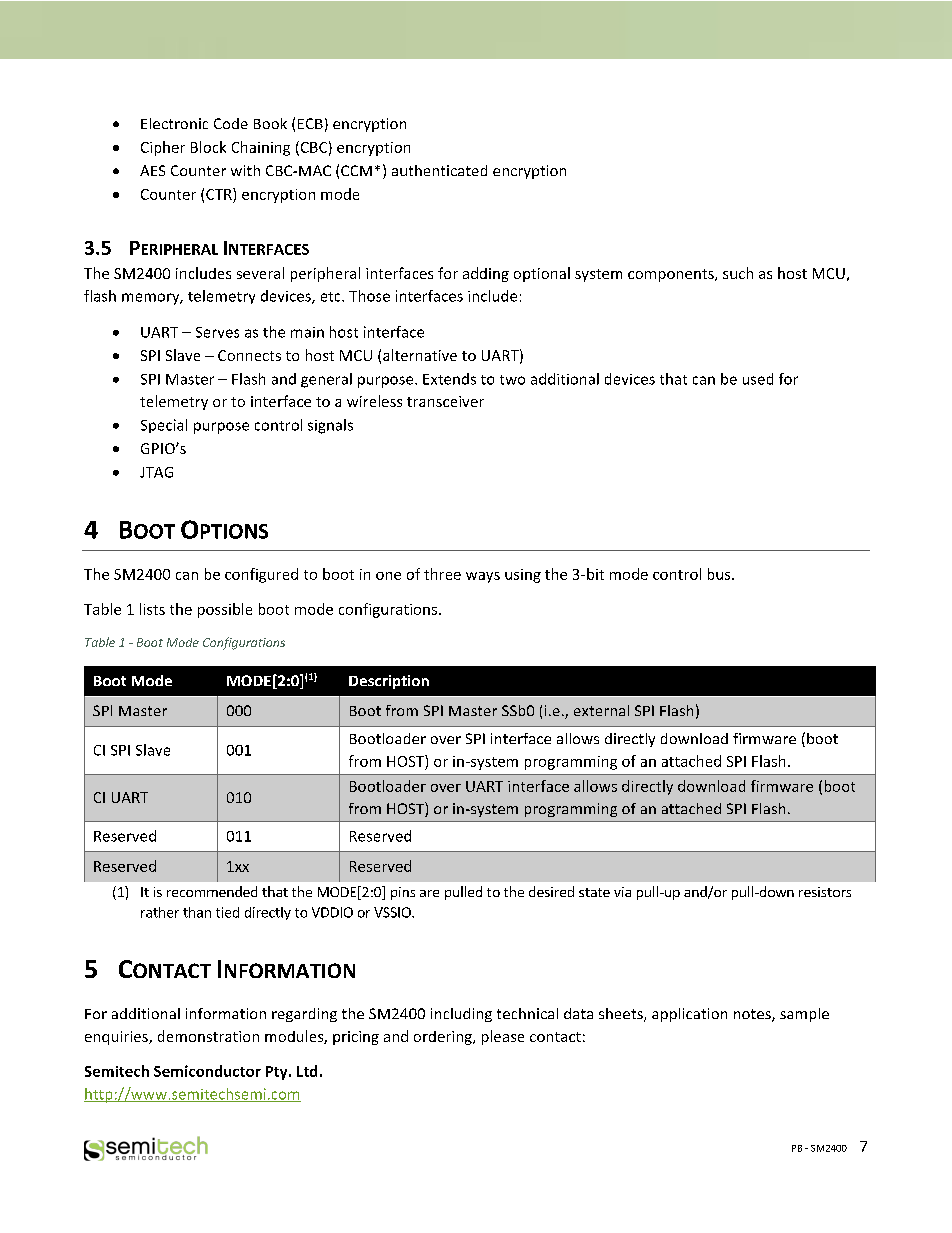  What do you see at coordinates (208, 1036) in the screenshot?
I see `demonstration` at bounding box center [208, 1036].
